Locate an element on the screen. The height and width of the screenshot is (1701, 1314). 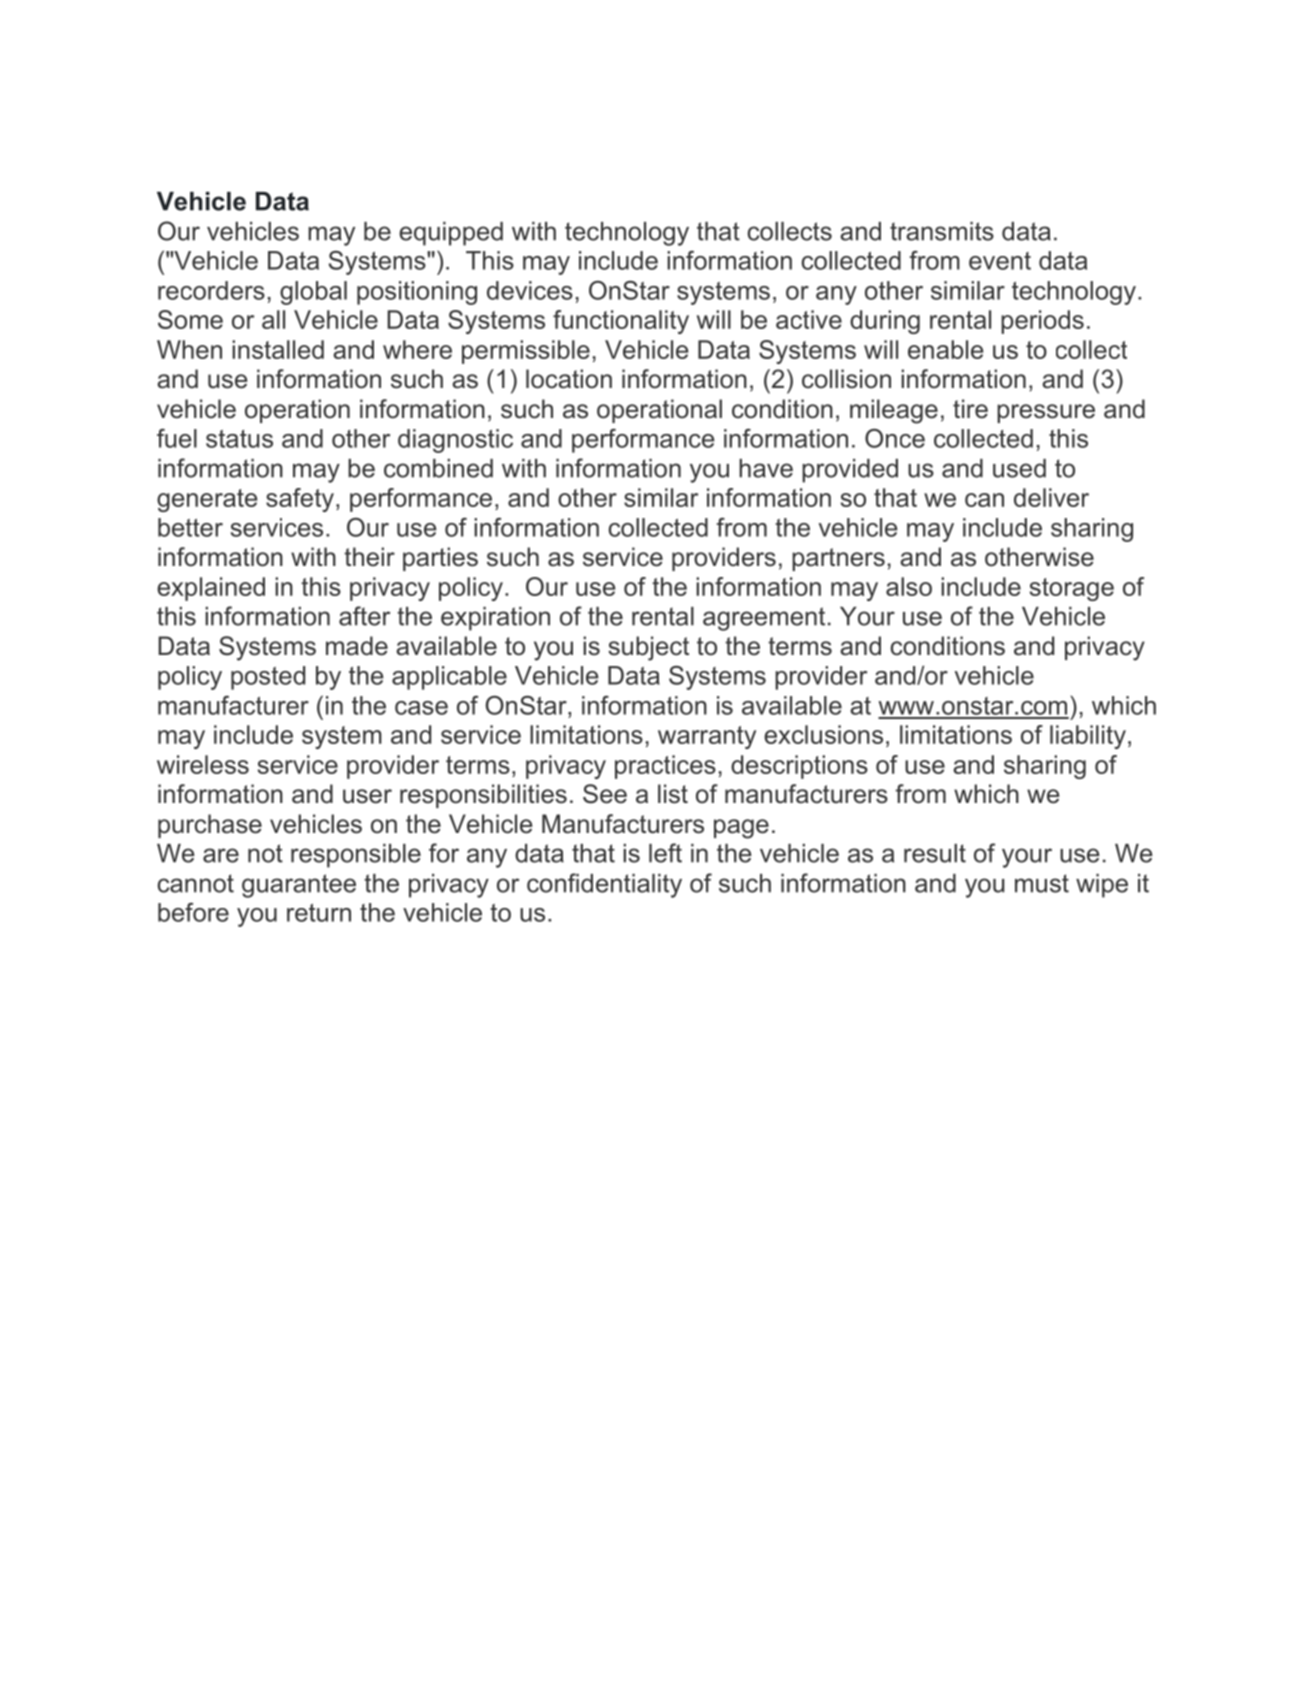
location is located at coordinates (569, 379).
